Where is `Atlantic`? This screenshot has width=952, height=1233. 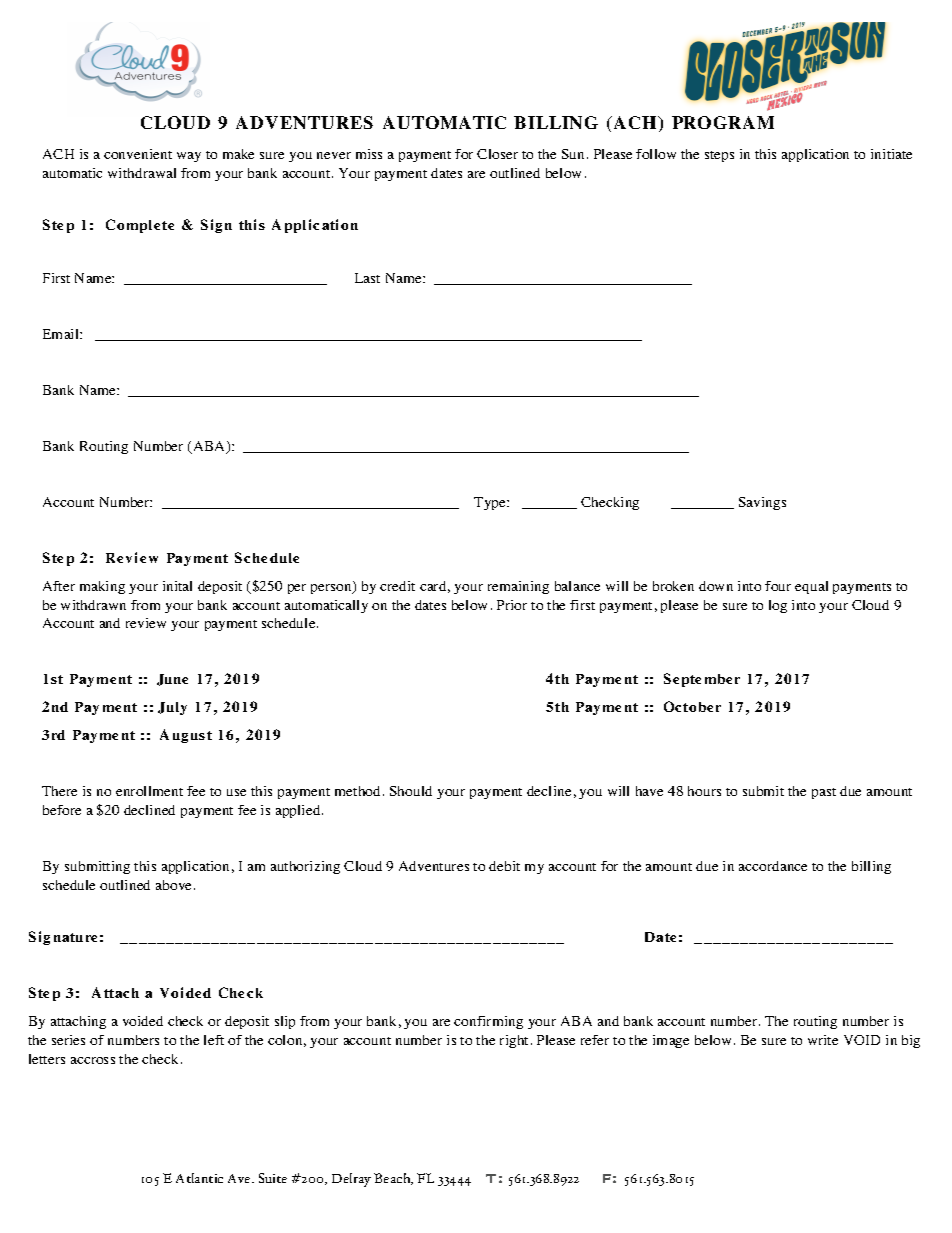
Atlantic is located at coordinates (199, 1178).
